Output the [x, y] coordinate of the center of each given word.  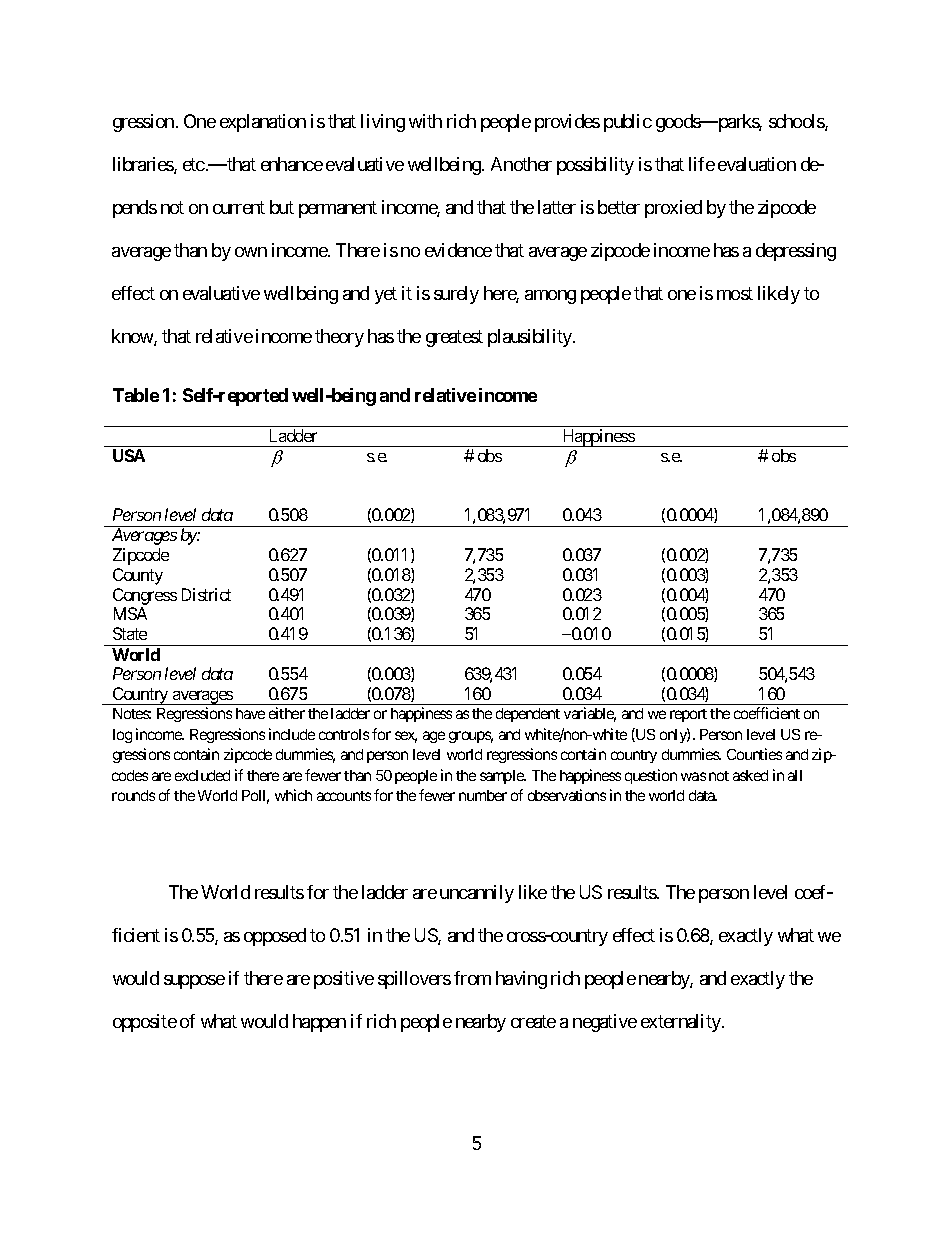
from [472, 978]
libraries [144, 165]
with [425, 121]
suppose [194, 982]
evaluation [757, 164]
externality [682, 1023]
